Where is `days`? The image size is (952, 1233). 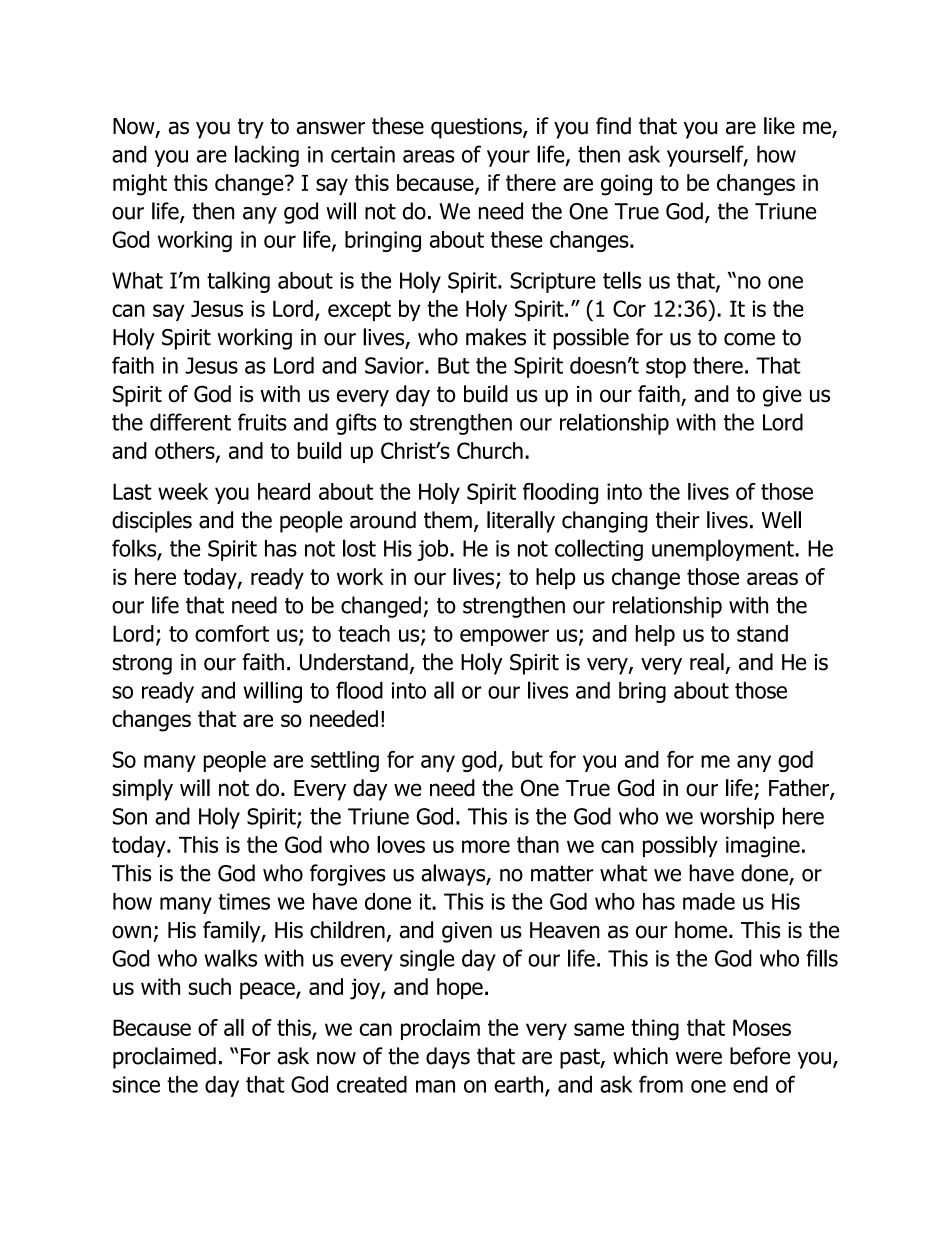
days is located at coordinates (448, 1058).
